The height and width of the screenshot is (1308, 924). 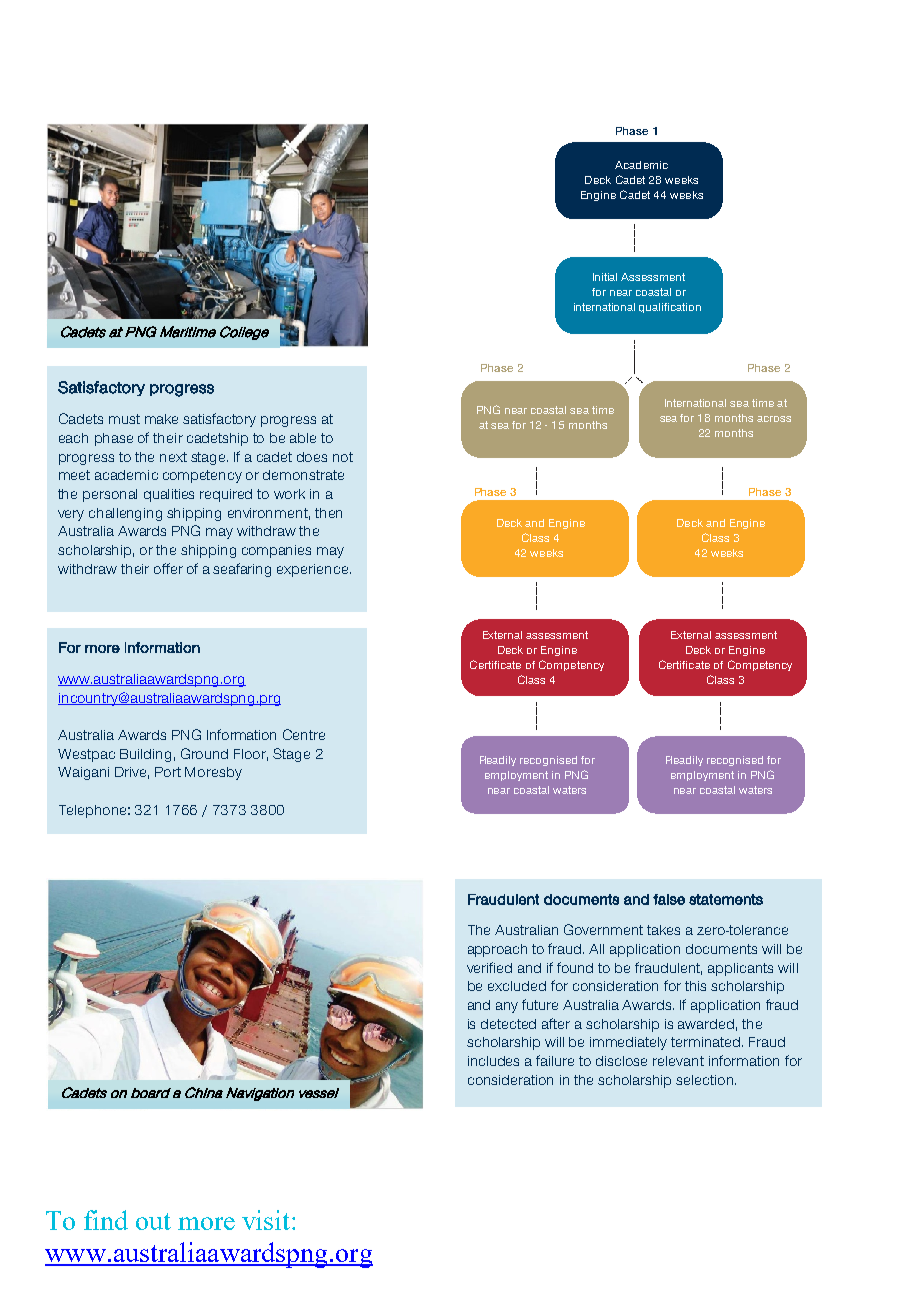 What do you see at coordinates (670, 308) in the screenshot?
I see `qualification` at bounding box center [670, 308].
